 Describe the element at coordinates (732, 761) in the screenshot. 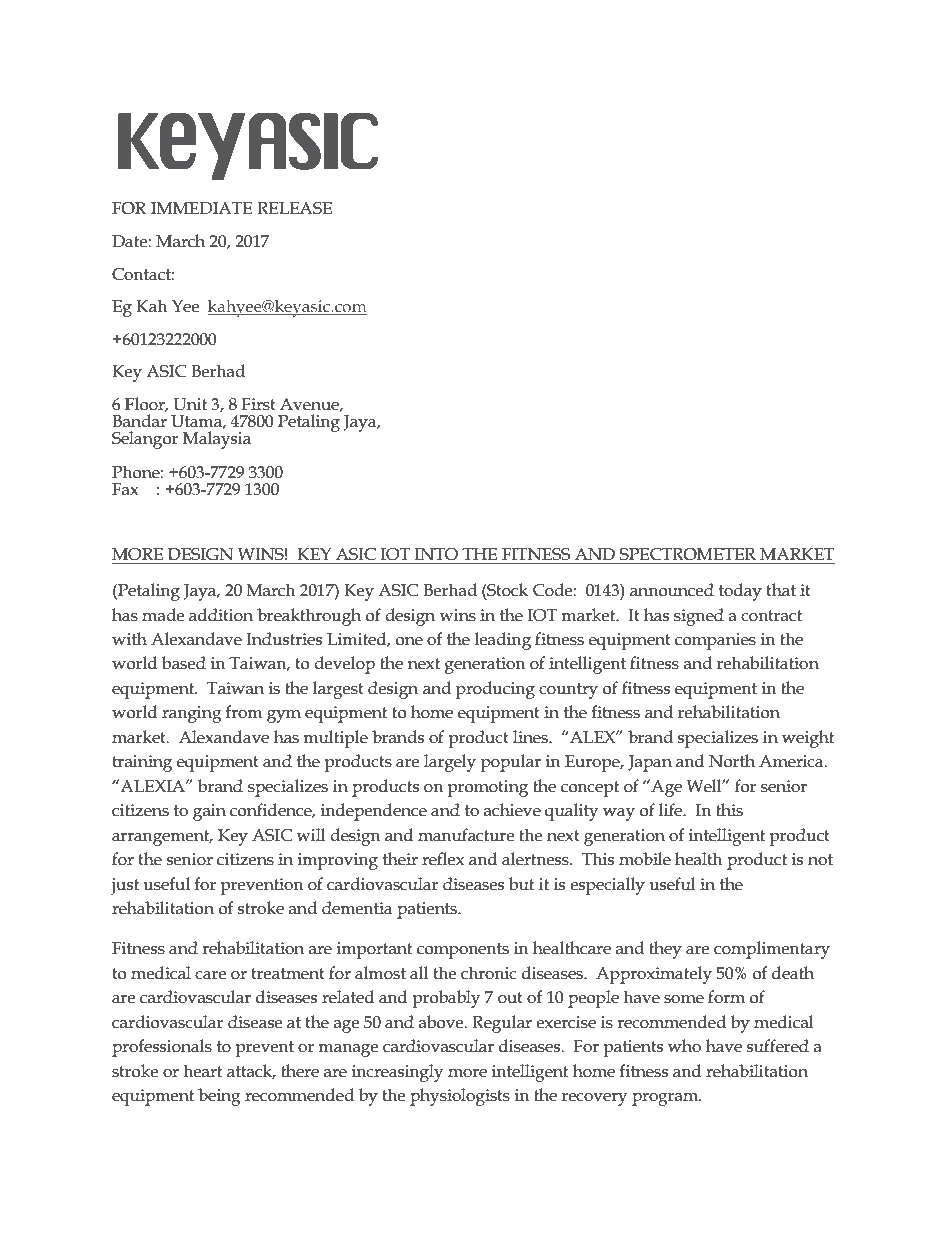

I see `North` at that location.
